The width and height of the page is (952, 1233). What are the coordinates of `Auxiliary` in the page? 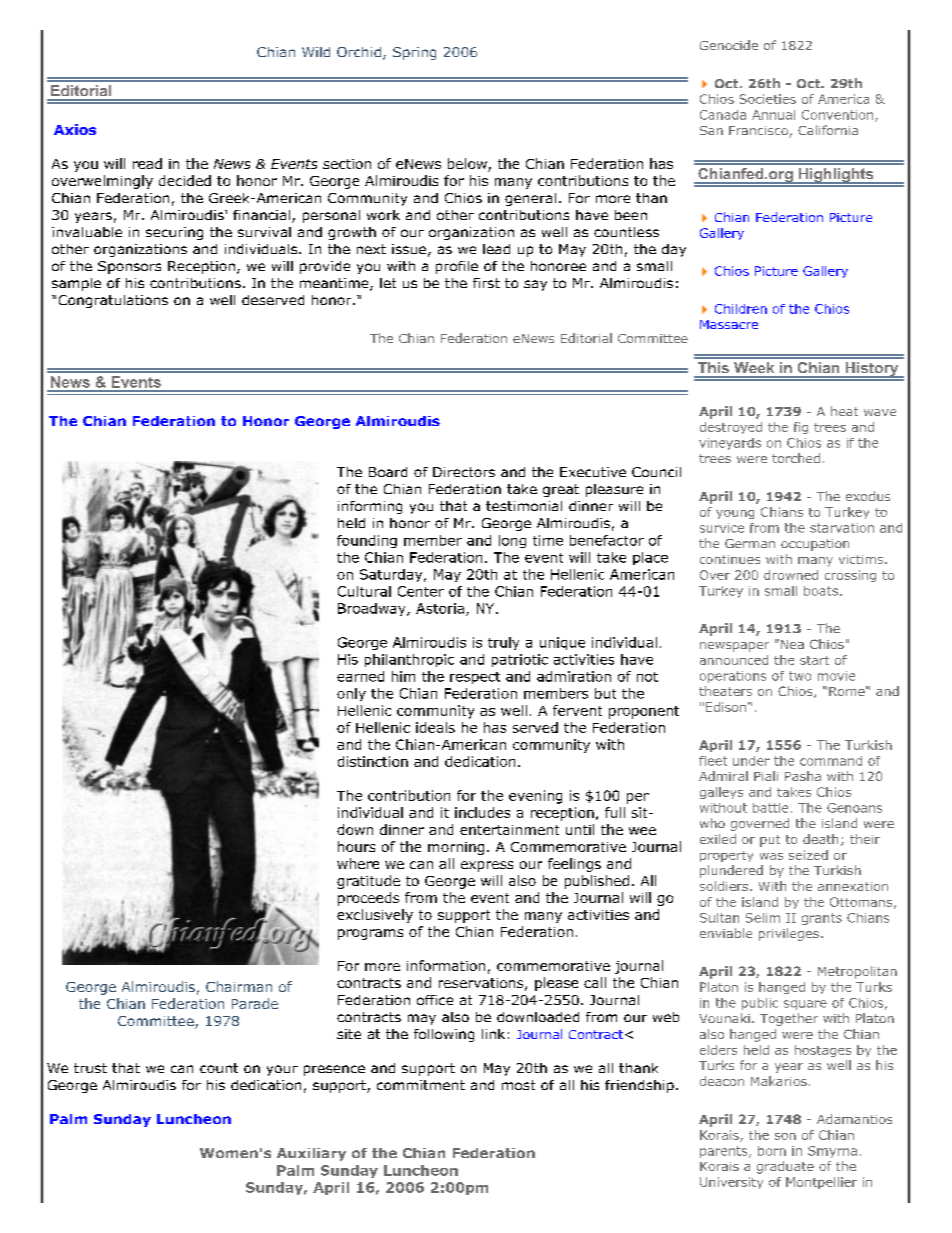 It's located at (311, 1154).
